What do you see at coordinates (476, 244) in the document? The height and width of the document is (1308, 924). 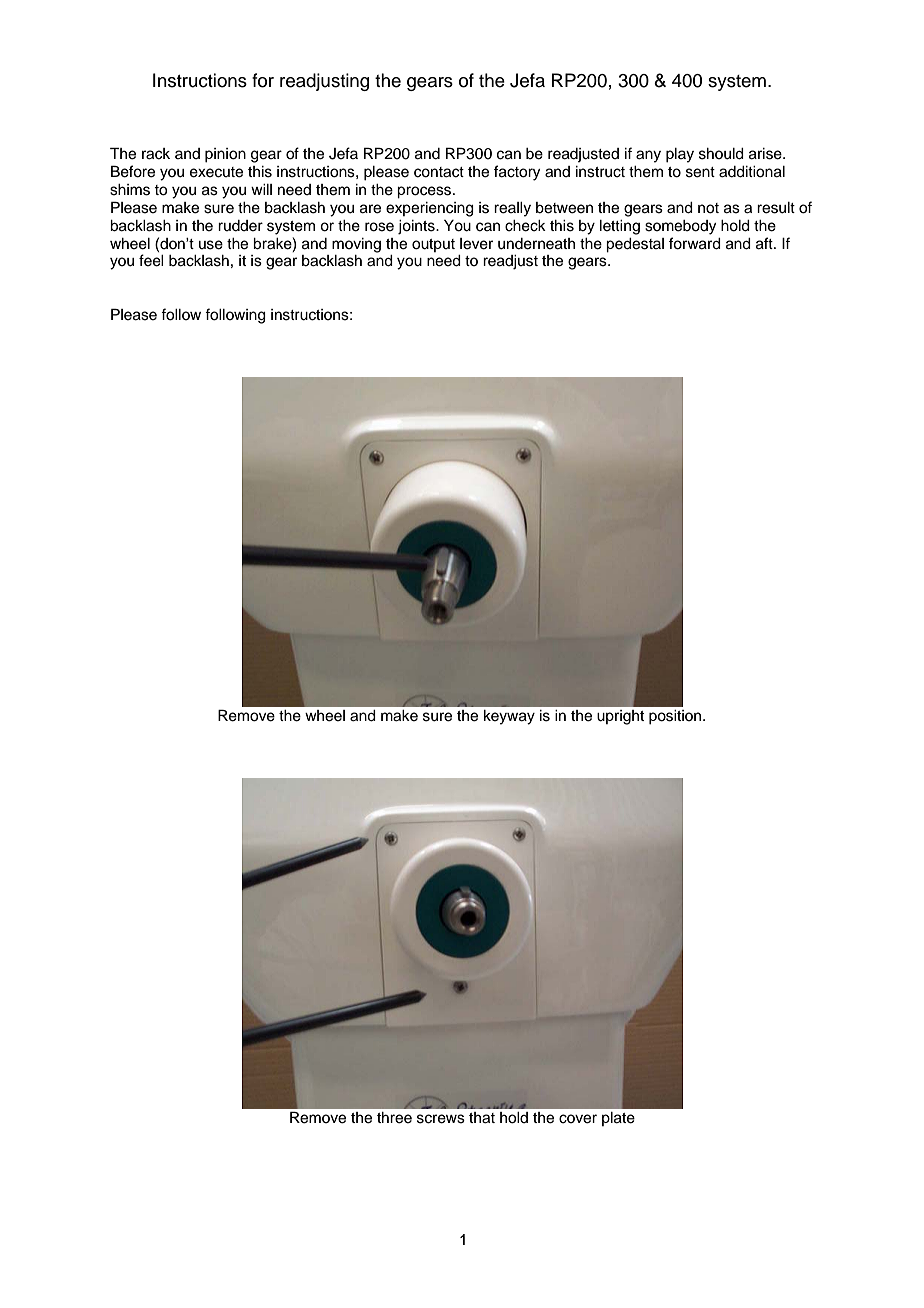 I see `lever` at bounding box center [476, 244].
